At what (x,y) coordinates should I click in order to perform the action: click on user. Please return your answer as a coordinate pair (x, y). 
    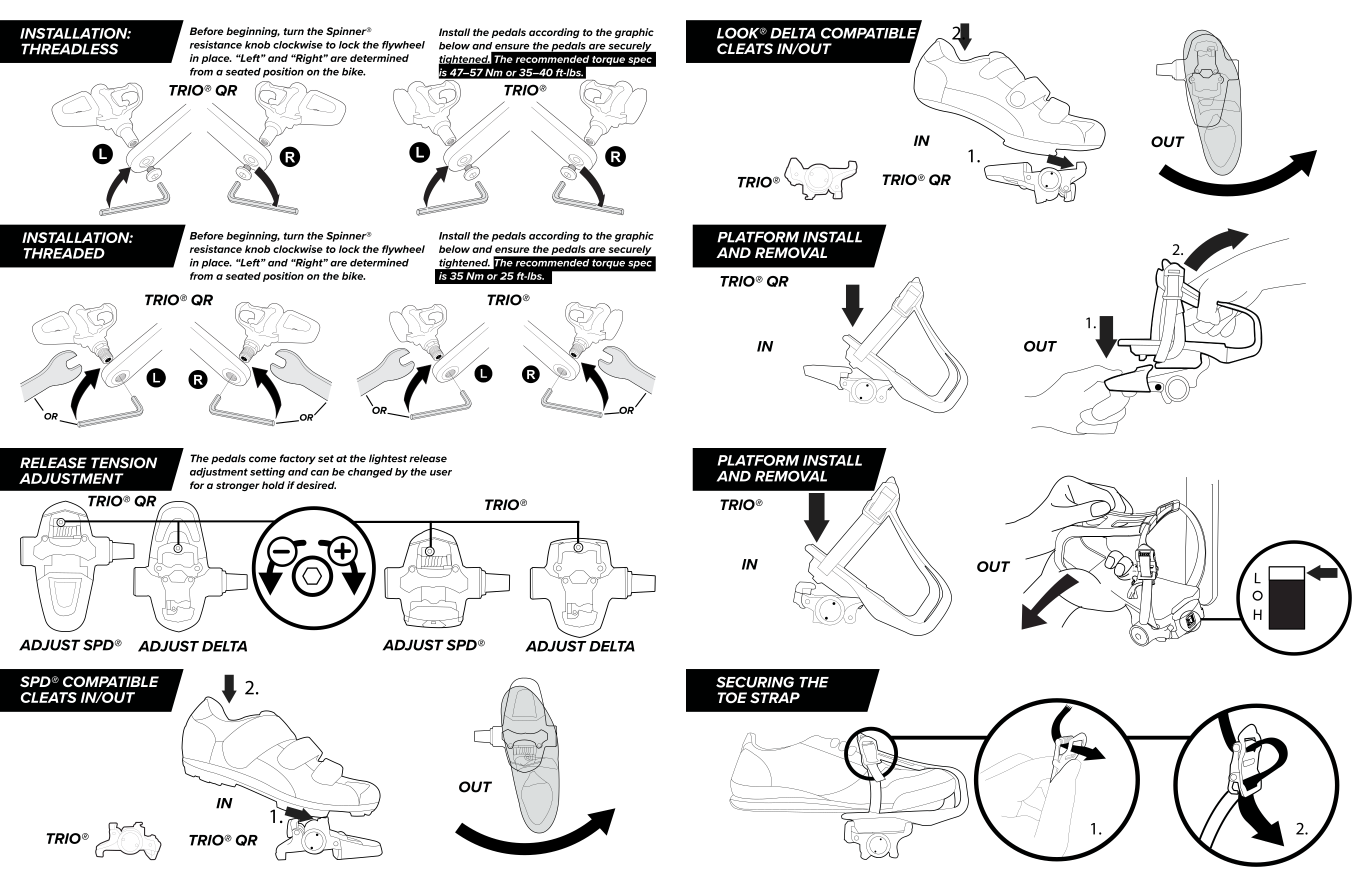
    Looking at the image, I should click on (441, 473).
